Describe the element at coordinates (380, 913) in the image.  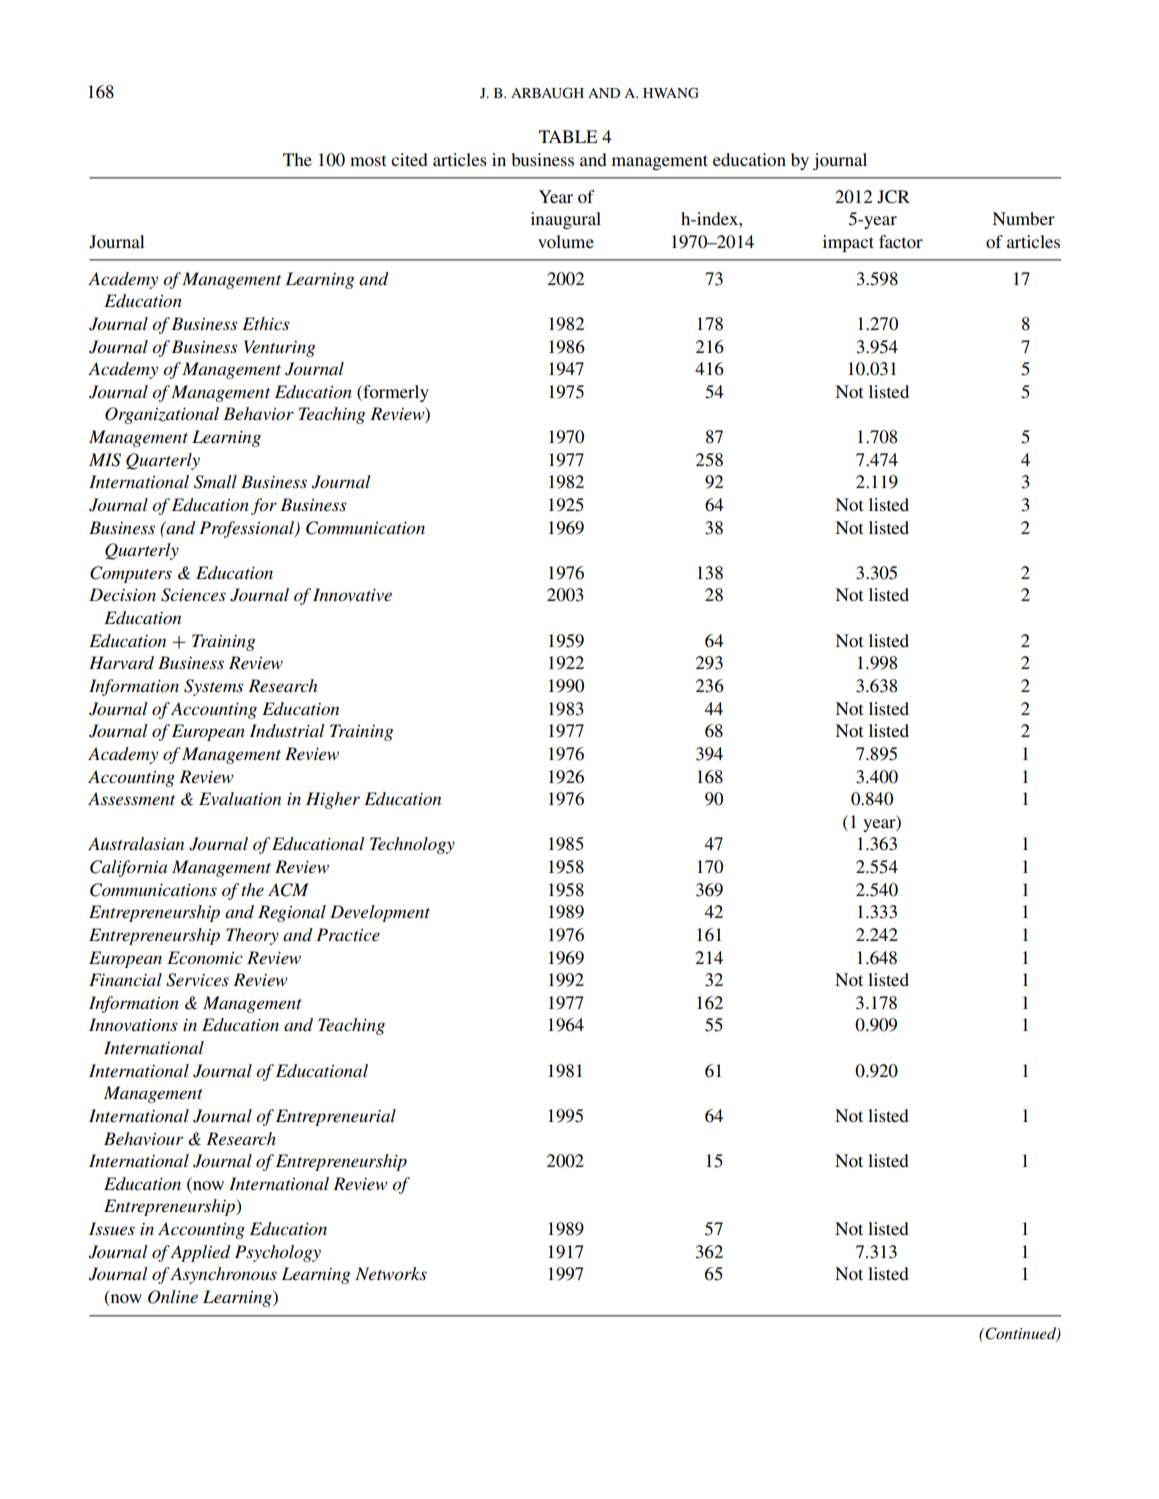
I see `Development` at that location.
